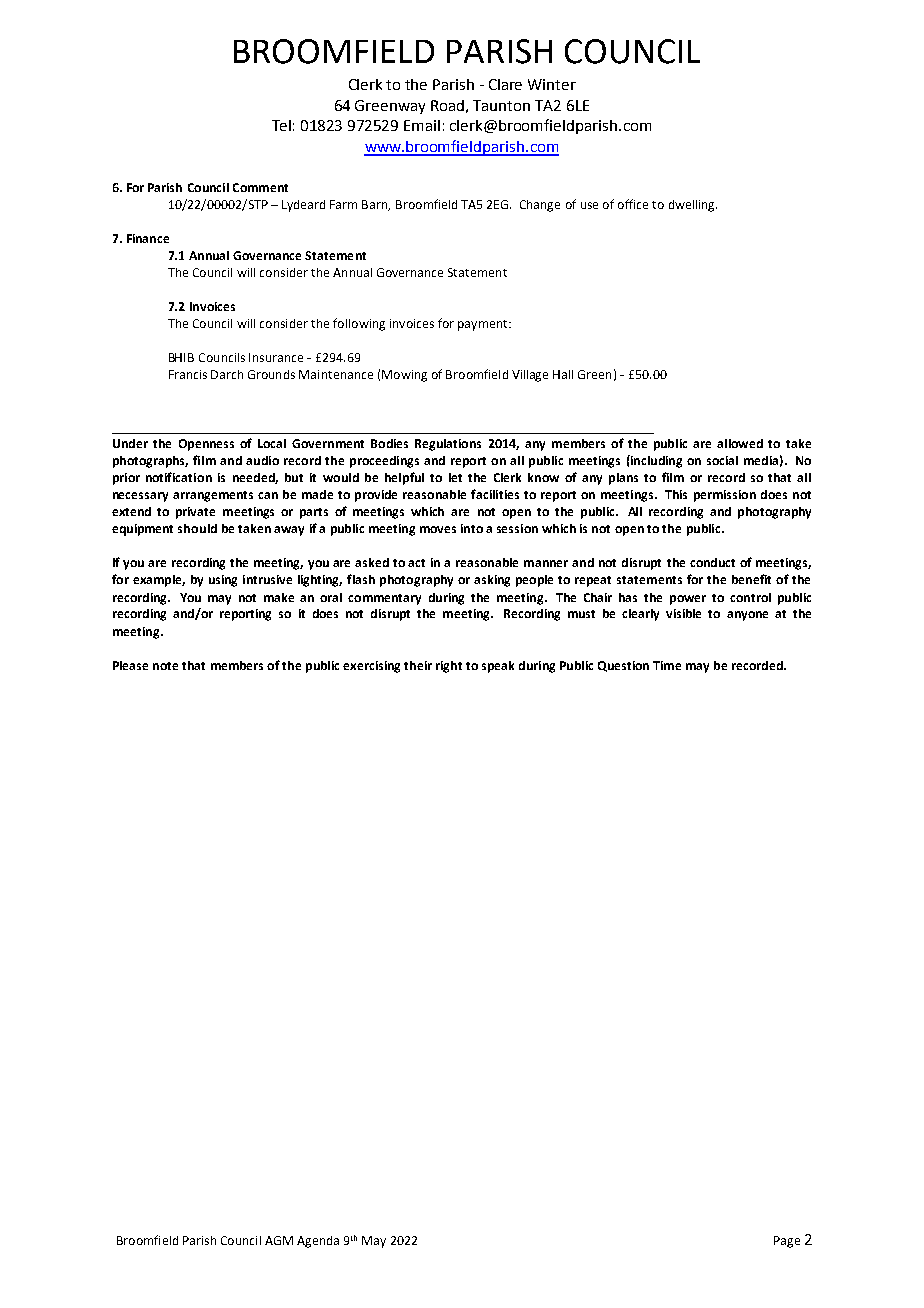 The image size is (924, 1308). Describe the element at coordinates (693, 206) in the image. I see `dwelling` at that location.
